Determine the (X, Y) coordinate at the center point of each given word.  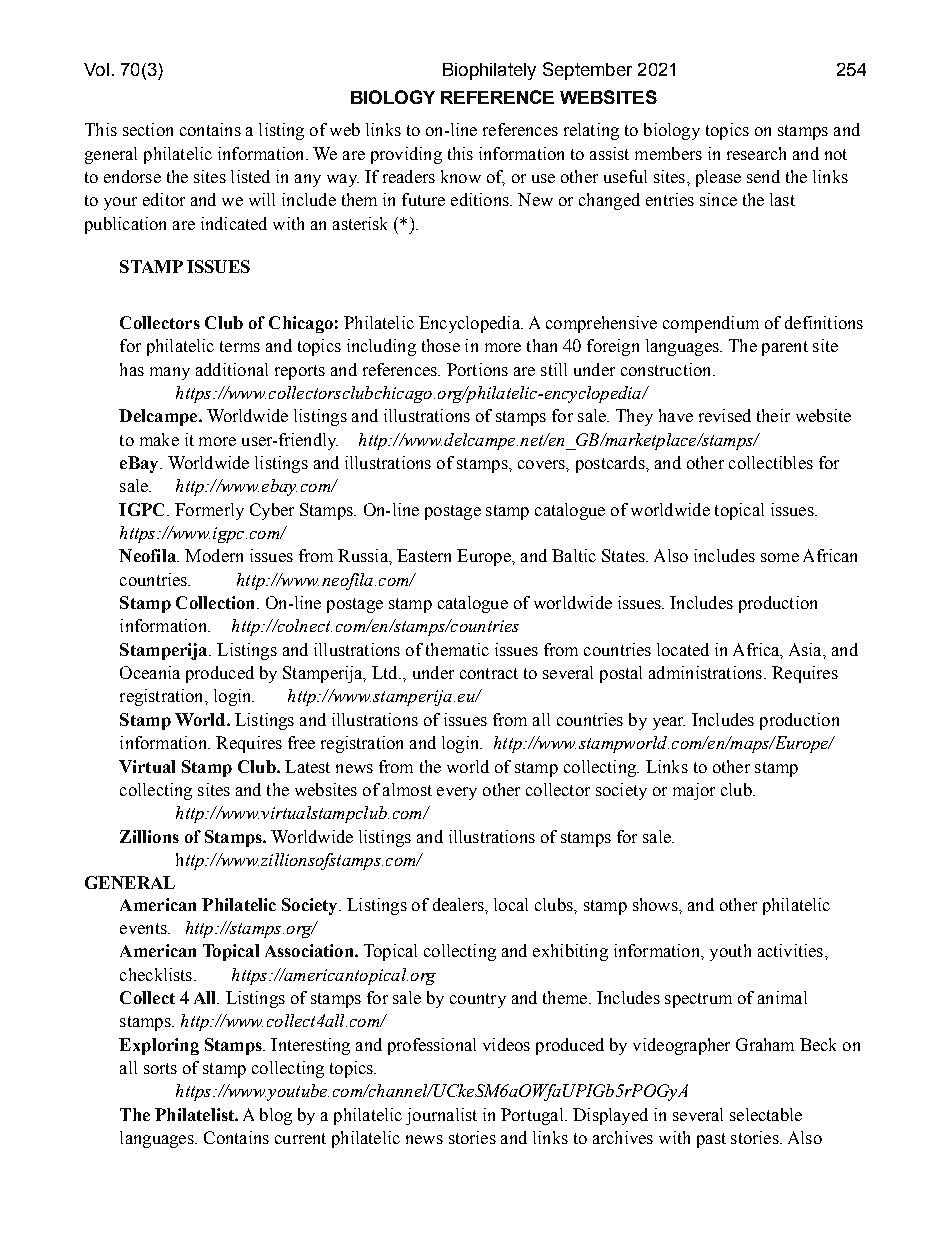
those (441, 345)
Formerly (209, 511)
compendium (711, 324)
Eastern (424, 555)
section (148, 129)
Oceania (150, 672)
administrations (705, 672)
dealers (459, 904)
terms (240, 346)
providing (406, 155)
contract (489, 673)
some (780, 557)
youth (730, 952)
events (144, 928)
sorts (160, 1068)
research (756, 153)
